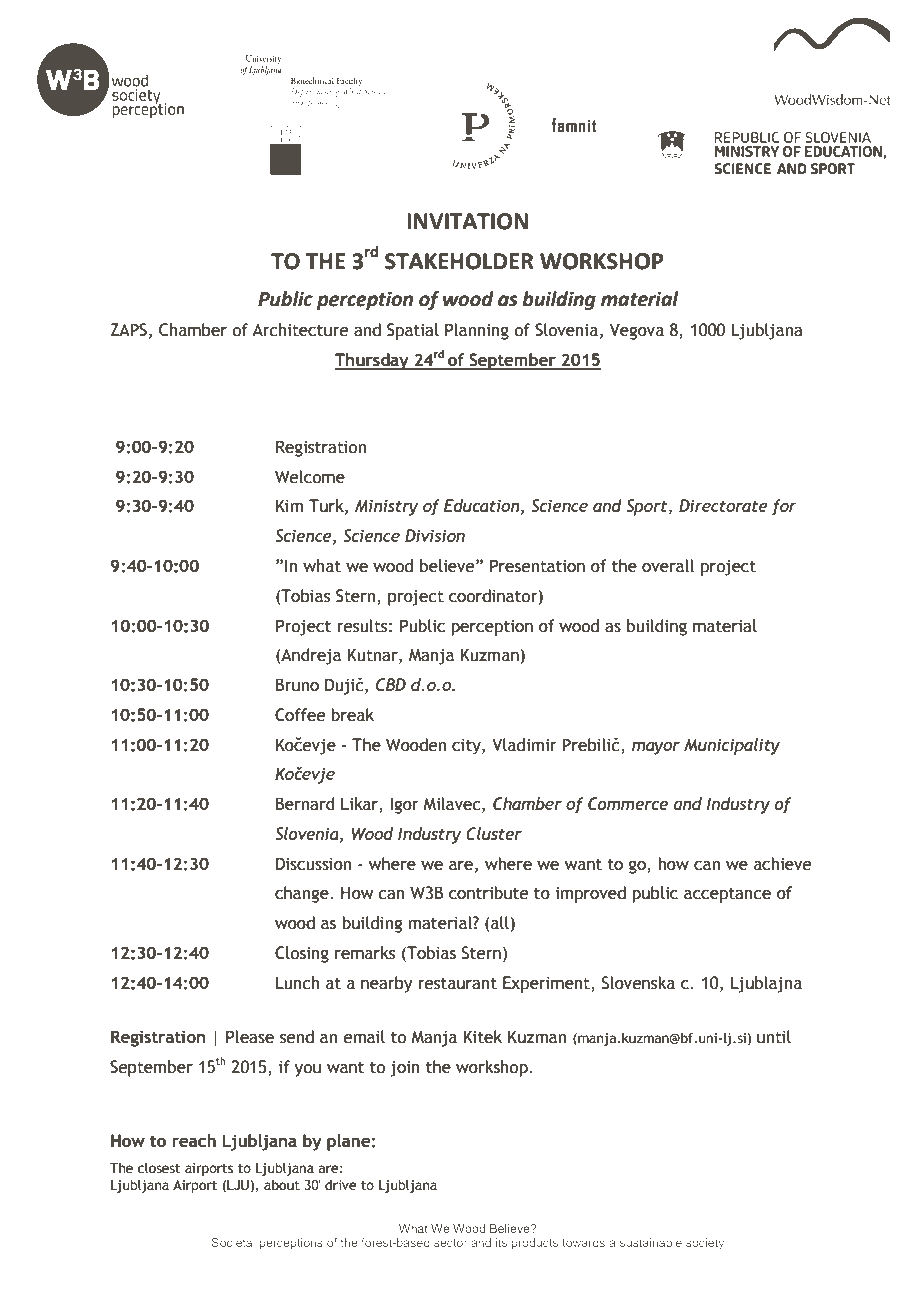 This document has height=1308, width=924. I want to click on restaurant, so click(457, 984).
